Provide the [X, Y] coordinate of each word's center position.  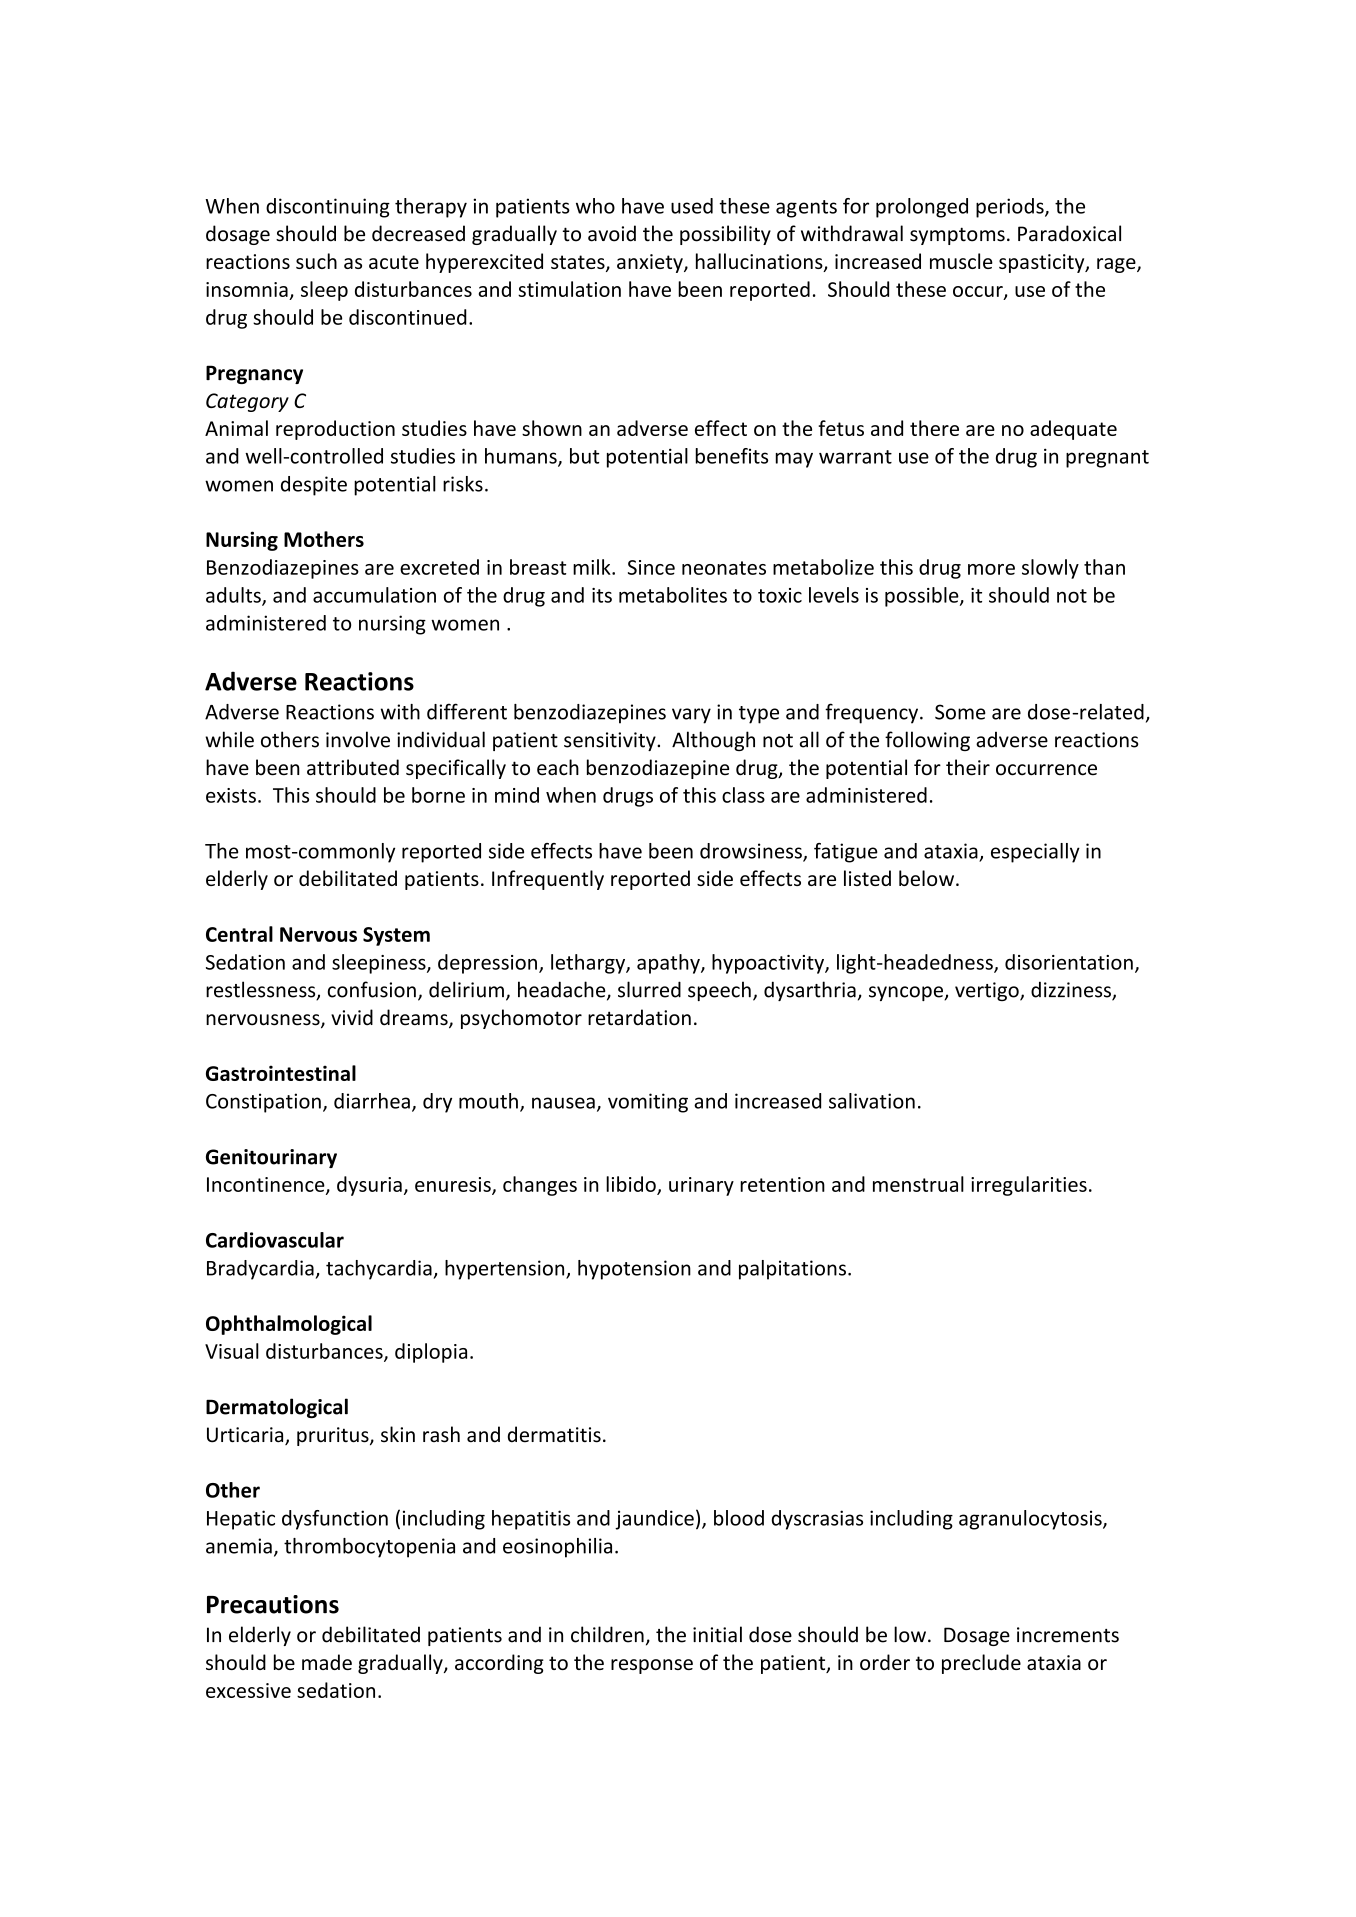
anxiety [651, 263]
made [327, 1662]
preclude [981, 1664]
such [316, 261]
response [652, 1666]
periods [1011, 208]
